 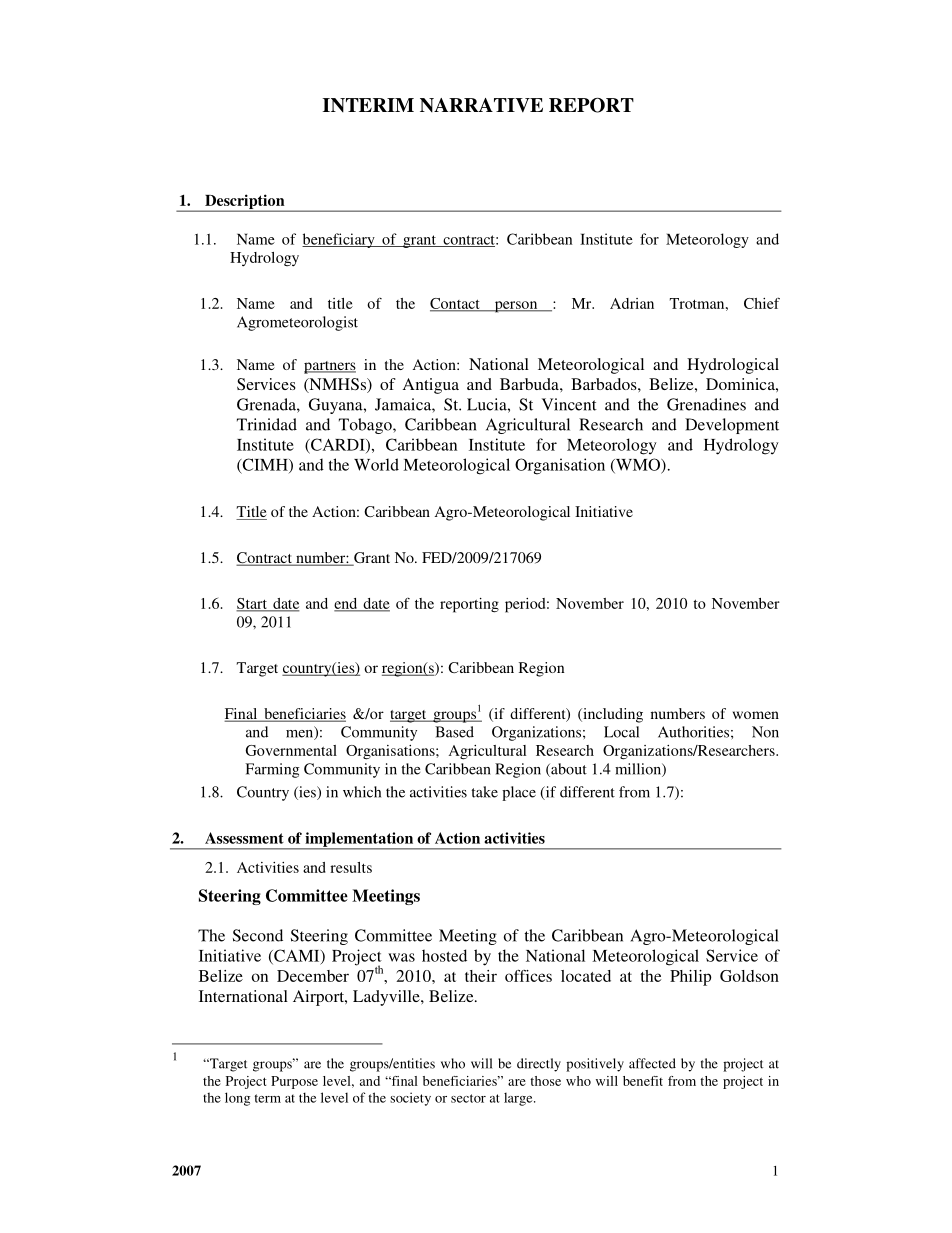 I want to click on NARRATIVE, so click(x=481, y=105).
